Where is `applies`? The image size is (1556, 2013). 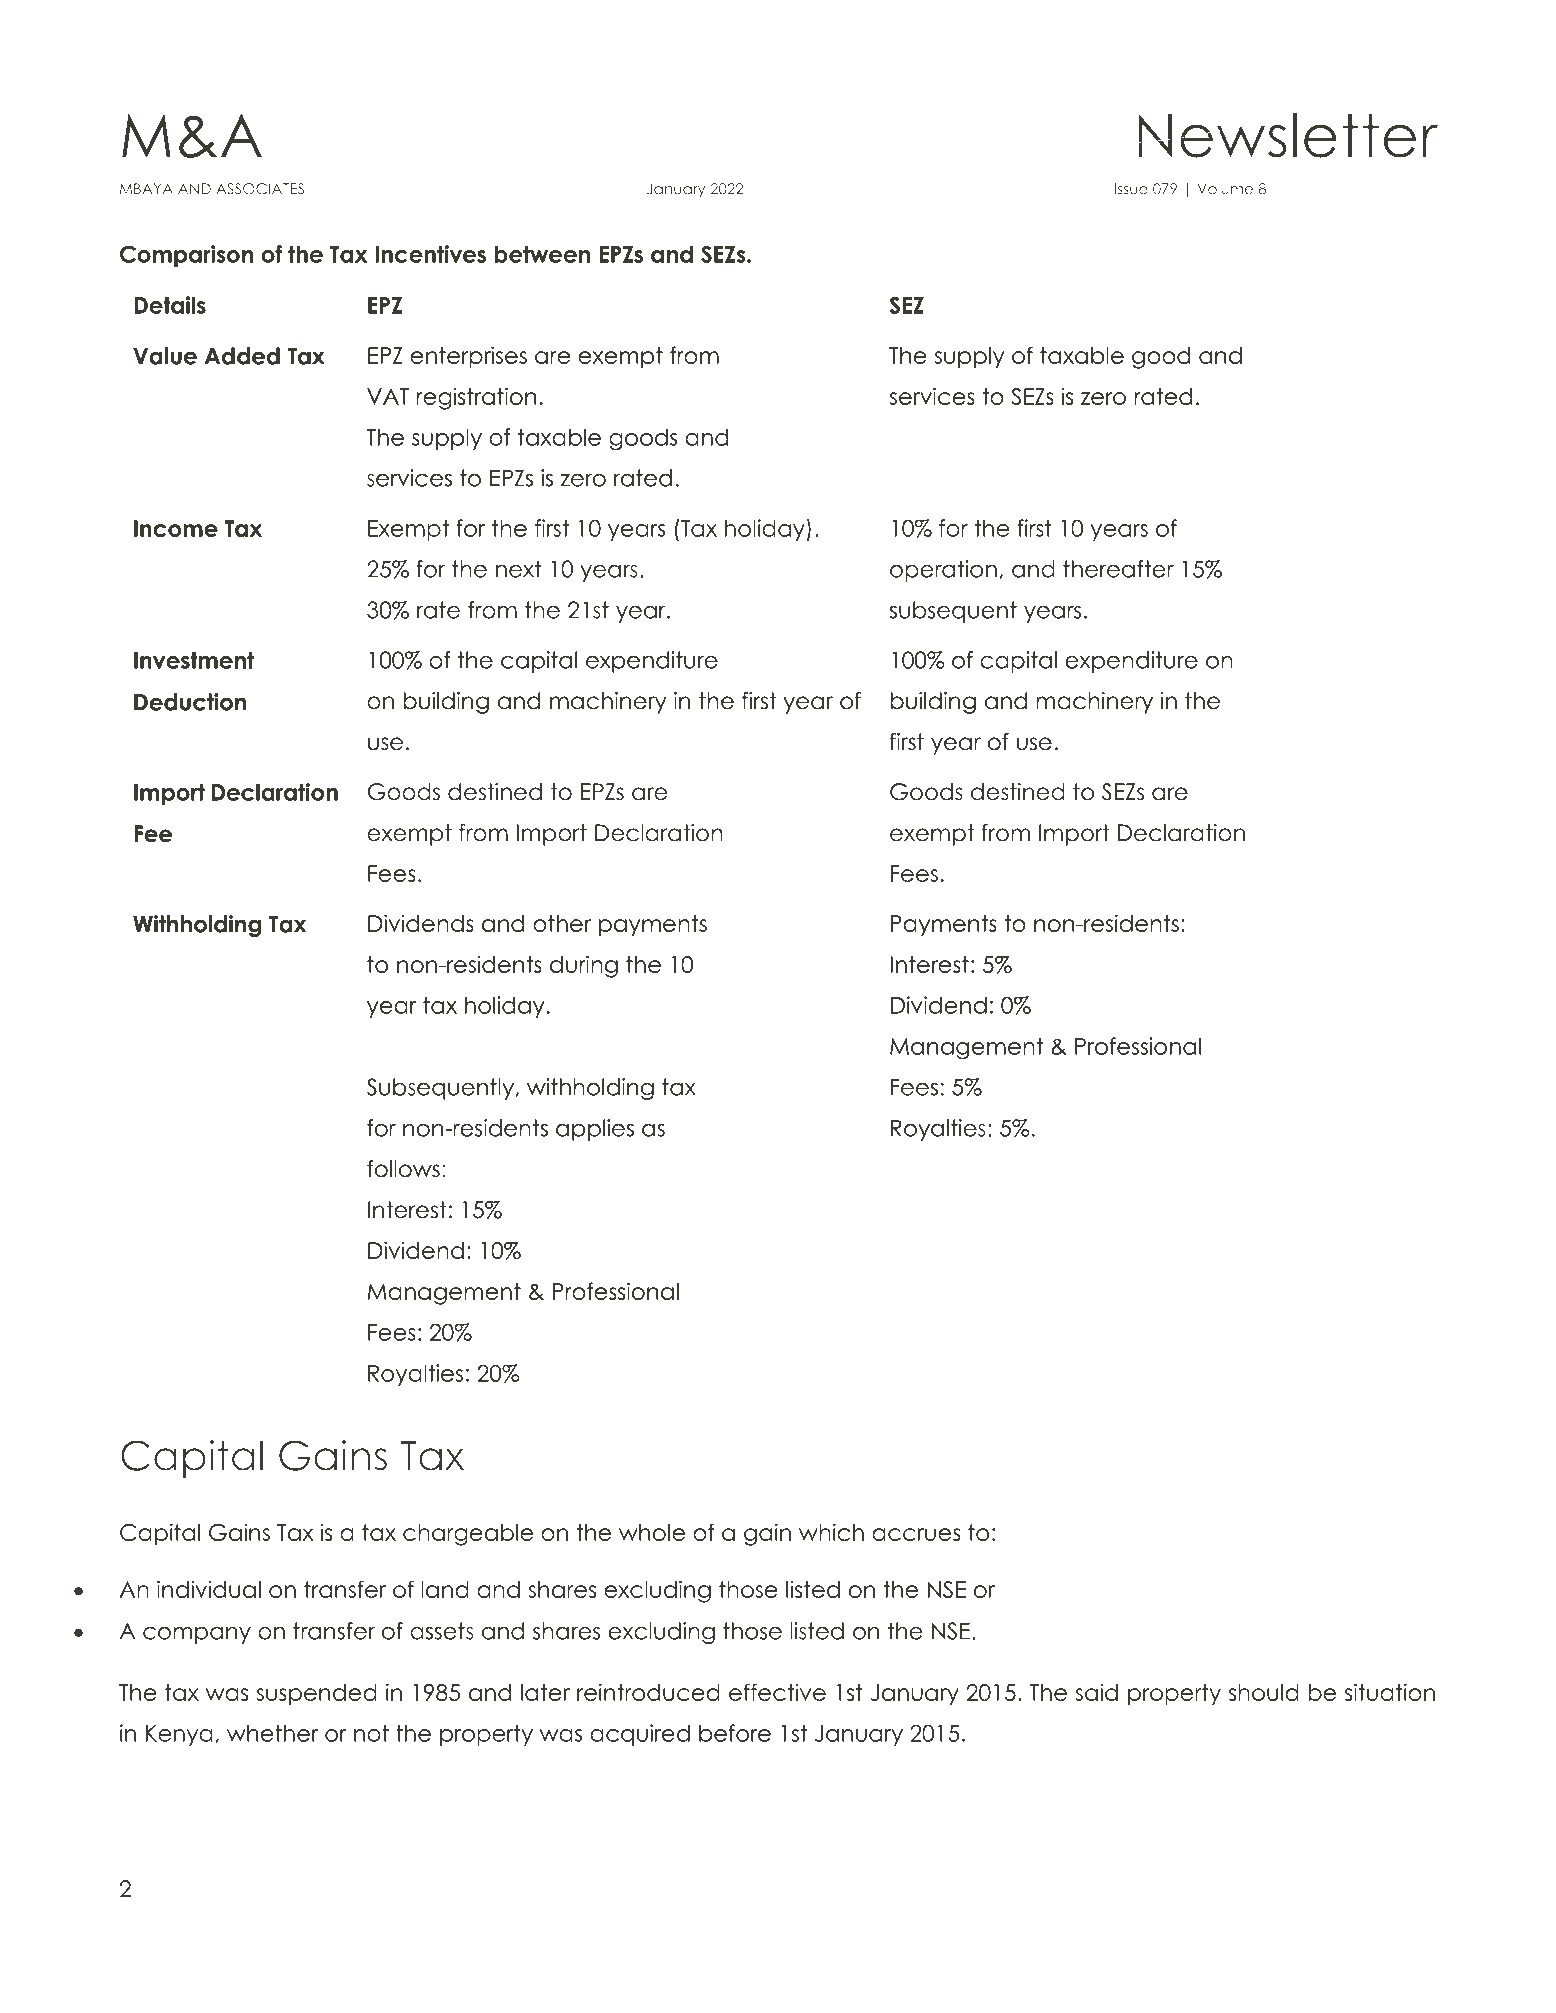
applies is located at coordinates (595, 1130).
